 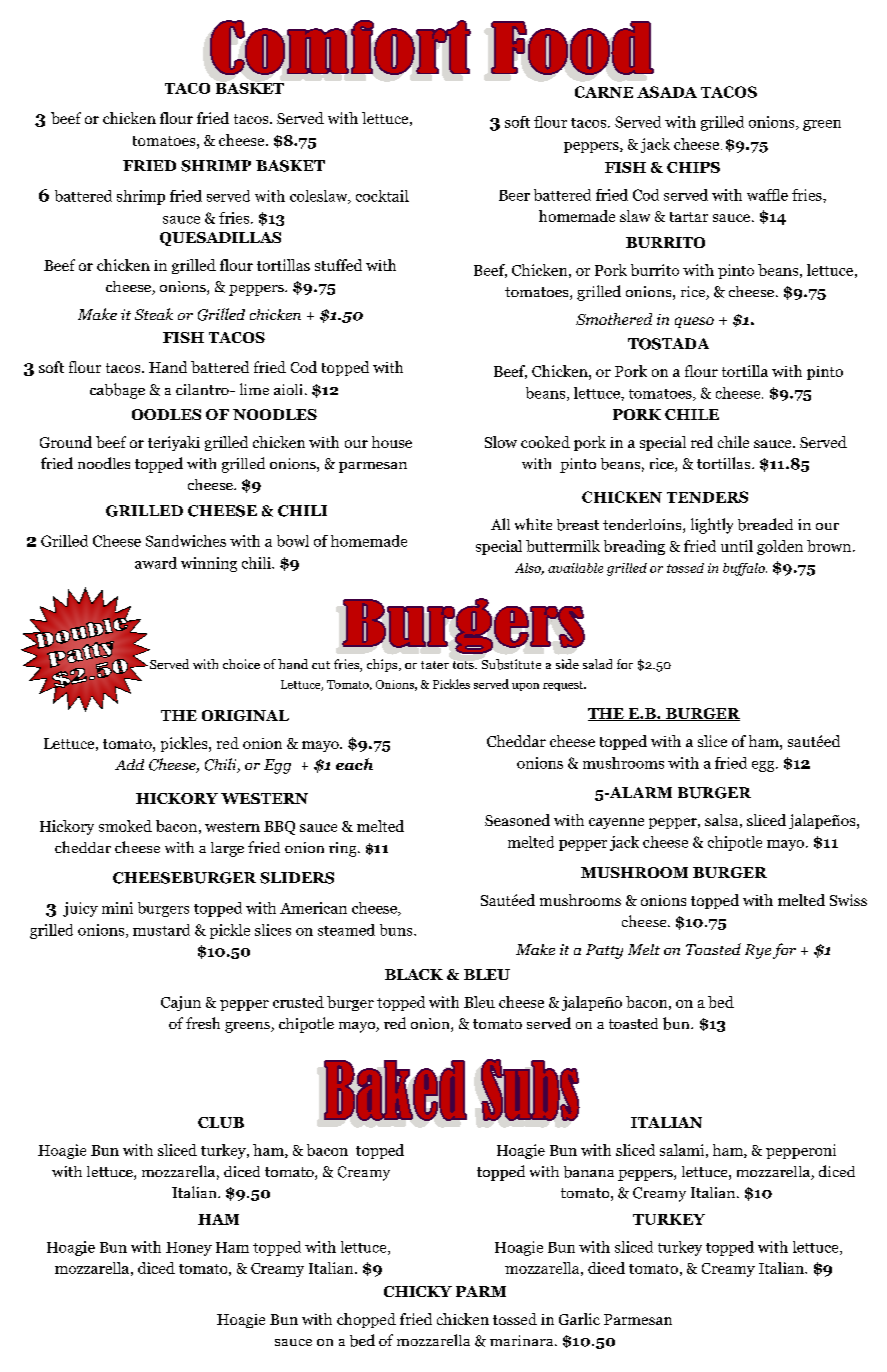 I want to click on CHICKY, so click(x=418, y=1291).
